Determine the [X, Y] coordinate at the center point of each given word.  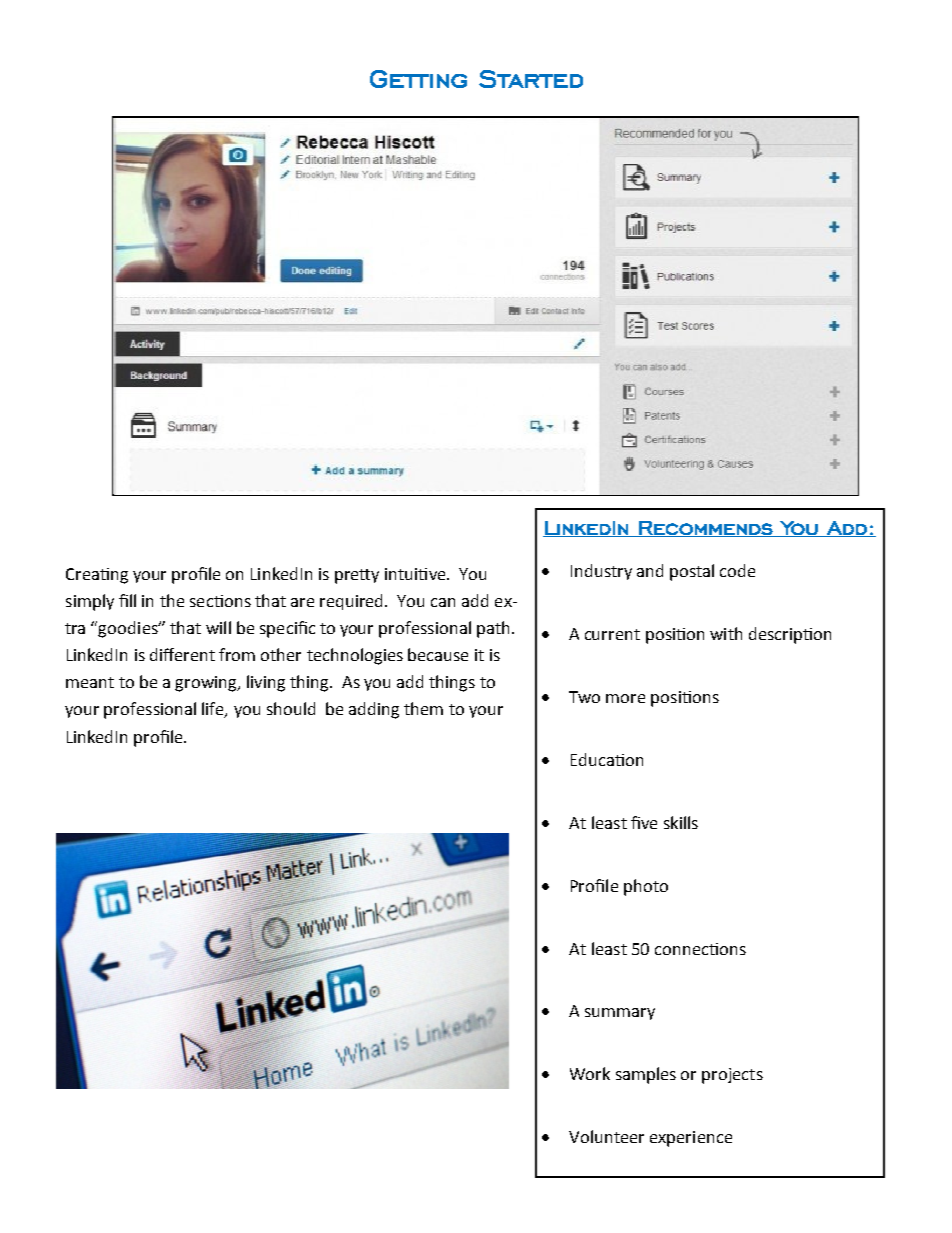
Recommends [706, 529]
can [443, 602]
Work [590, 1073]
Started [531, 79]
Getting [418, 79]
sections [220, 601]
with [726, 633]
